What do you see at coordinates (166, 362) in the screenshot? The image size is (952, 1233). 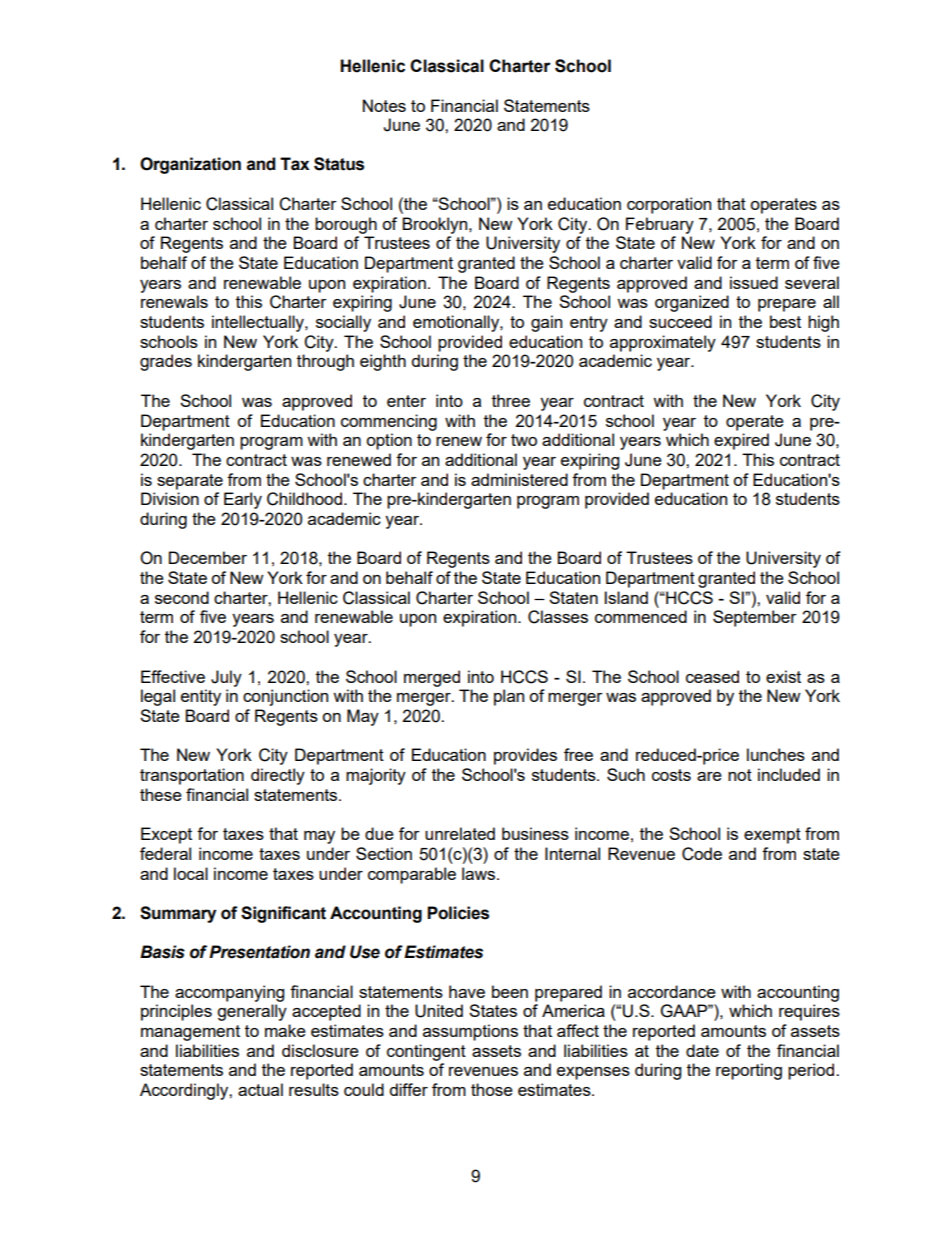 I see `grades` at bounding box center [166, 362].
